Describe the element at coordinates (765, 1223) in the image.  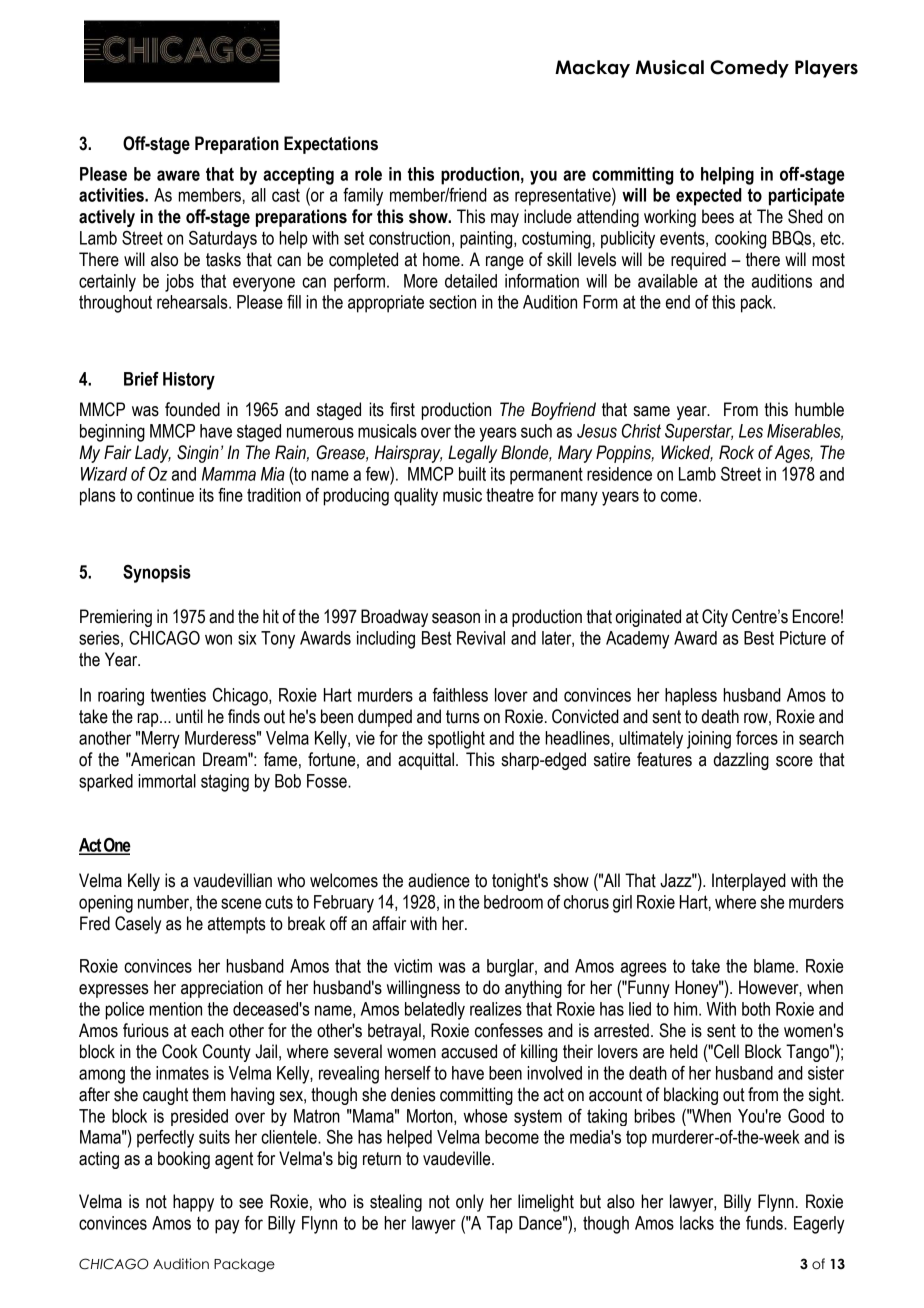
I see `funds` at that location.
